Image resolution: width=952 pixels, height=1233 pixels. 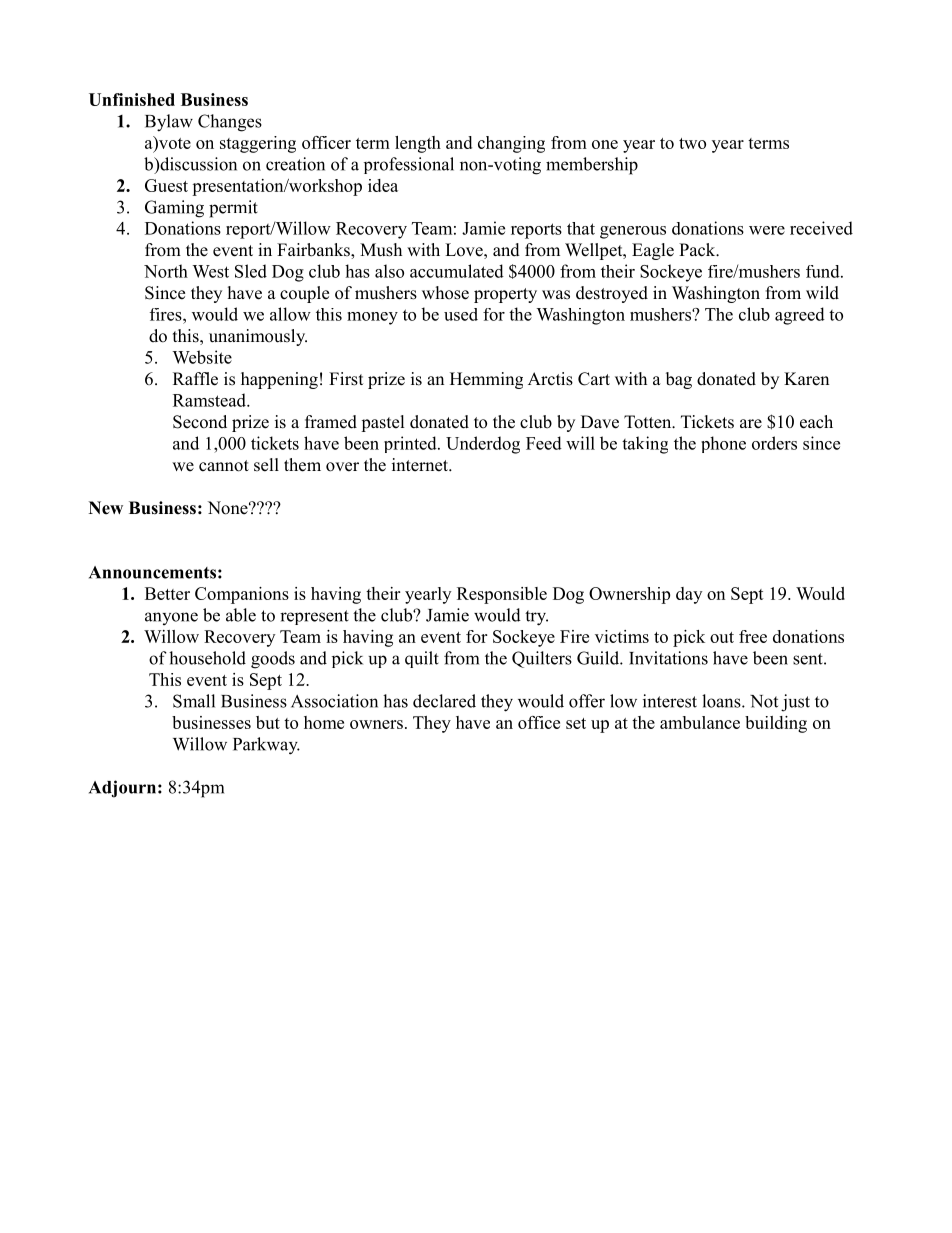 What do you see at coordinates (200, 422) in the screenshot?
I see `Second` at bounding box center [200, 422].
